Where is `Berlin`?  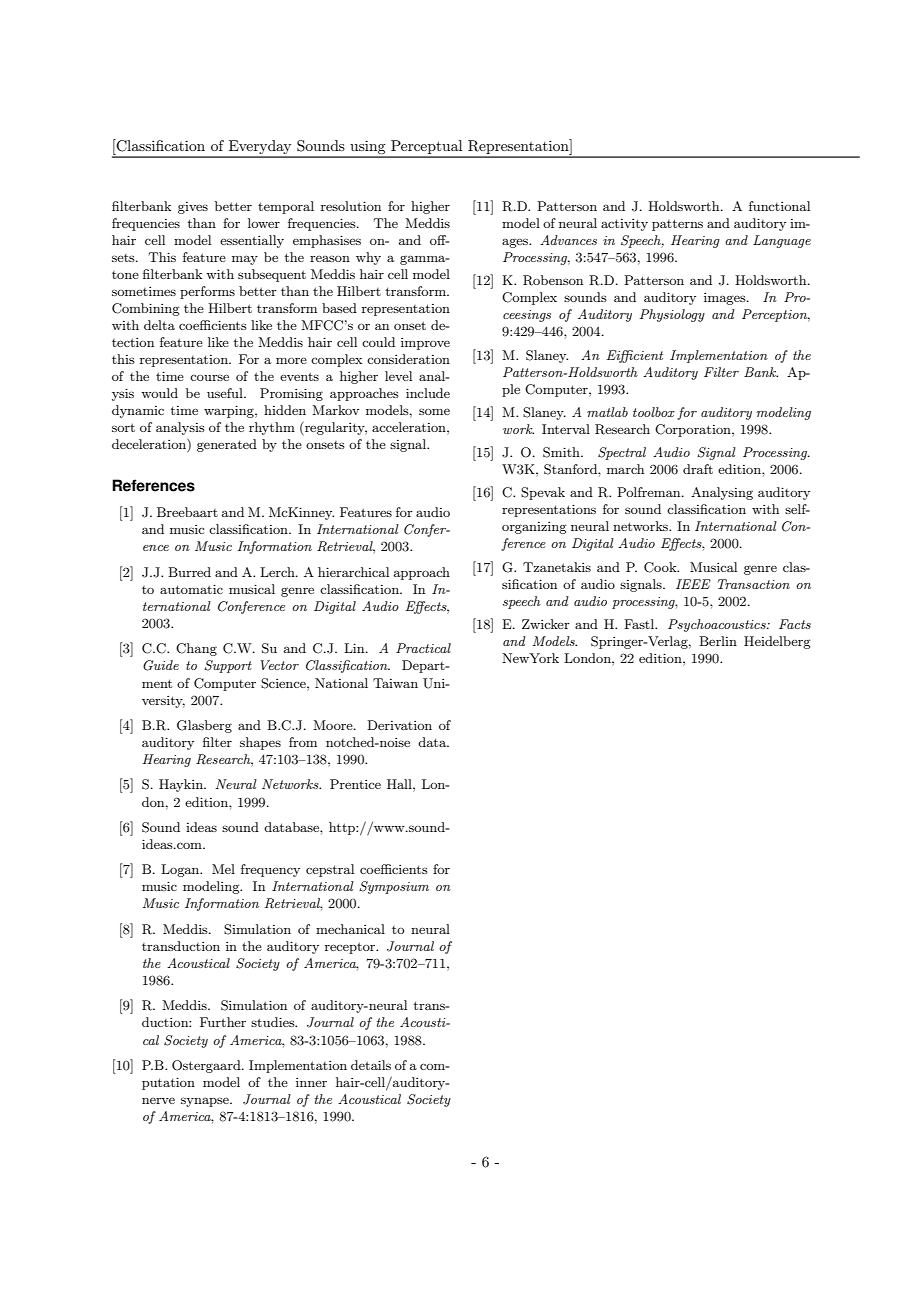
Berlin is located at coordinates (718, 641).
